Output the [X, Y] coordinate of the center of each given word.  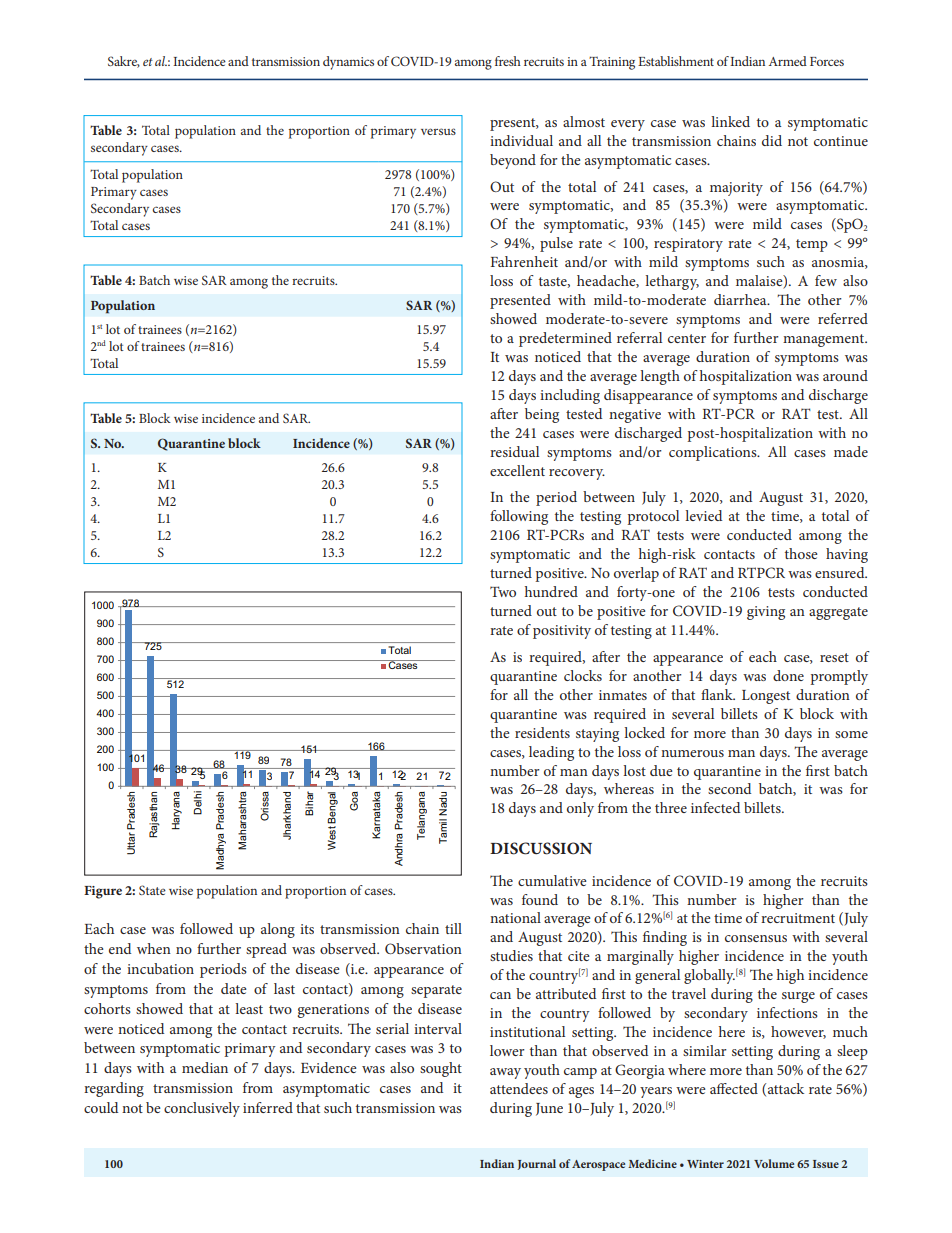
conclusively [202, 1109]
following [519, 517]
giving [766, 613]
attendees [519, 1088]
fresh [508, 61]
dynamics [348, 63]
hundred [551, 591]
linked [730, 121]
